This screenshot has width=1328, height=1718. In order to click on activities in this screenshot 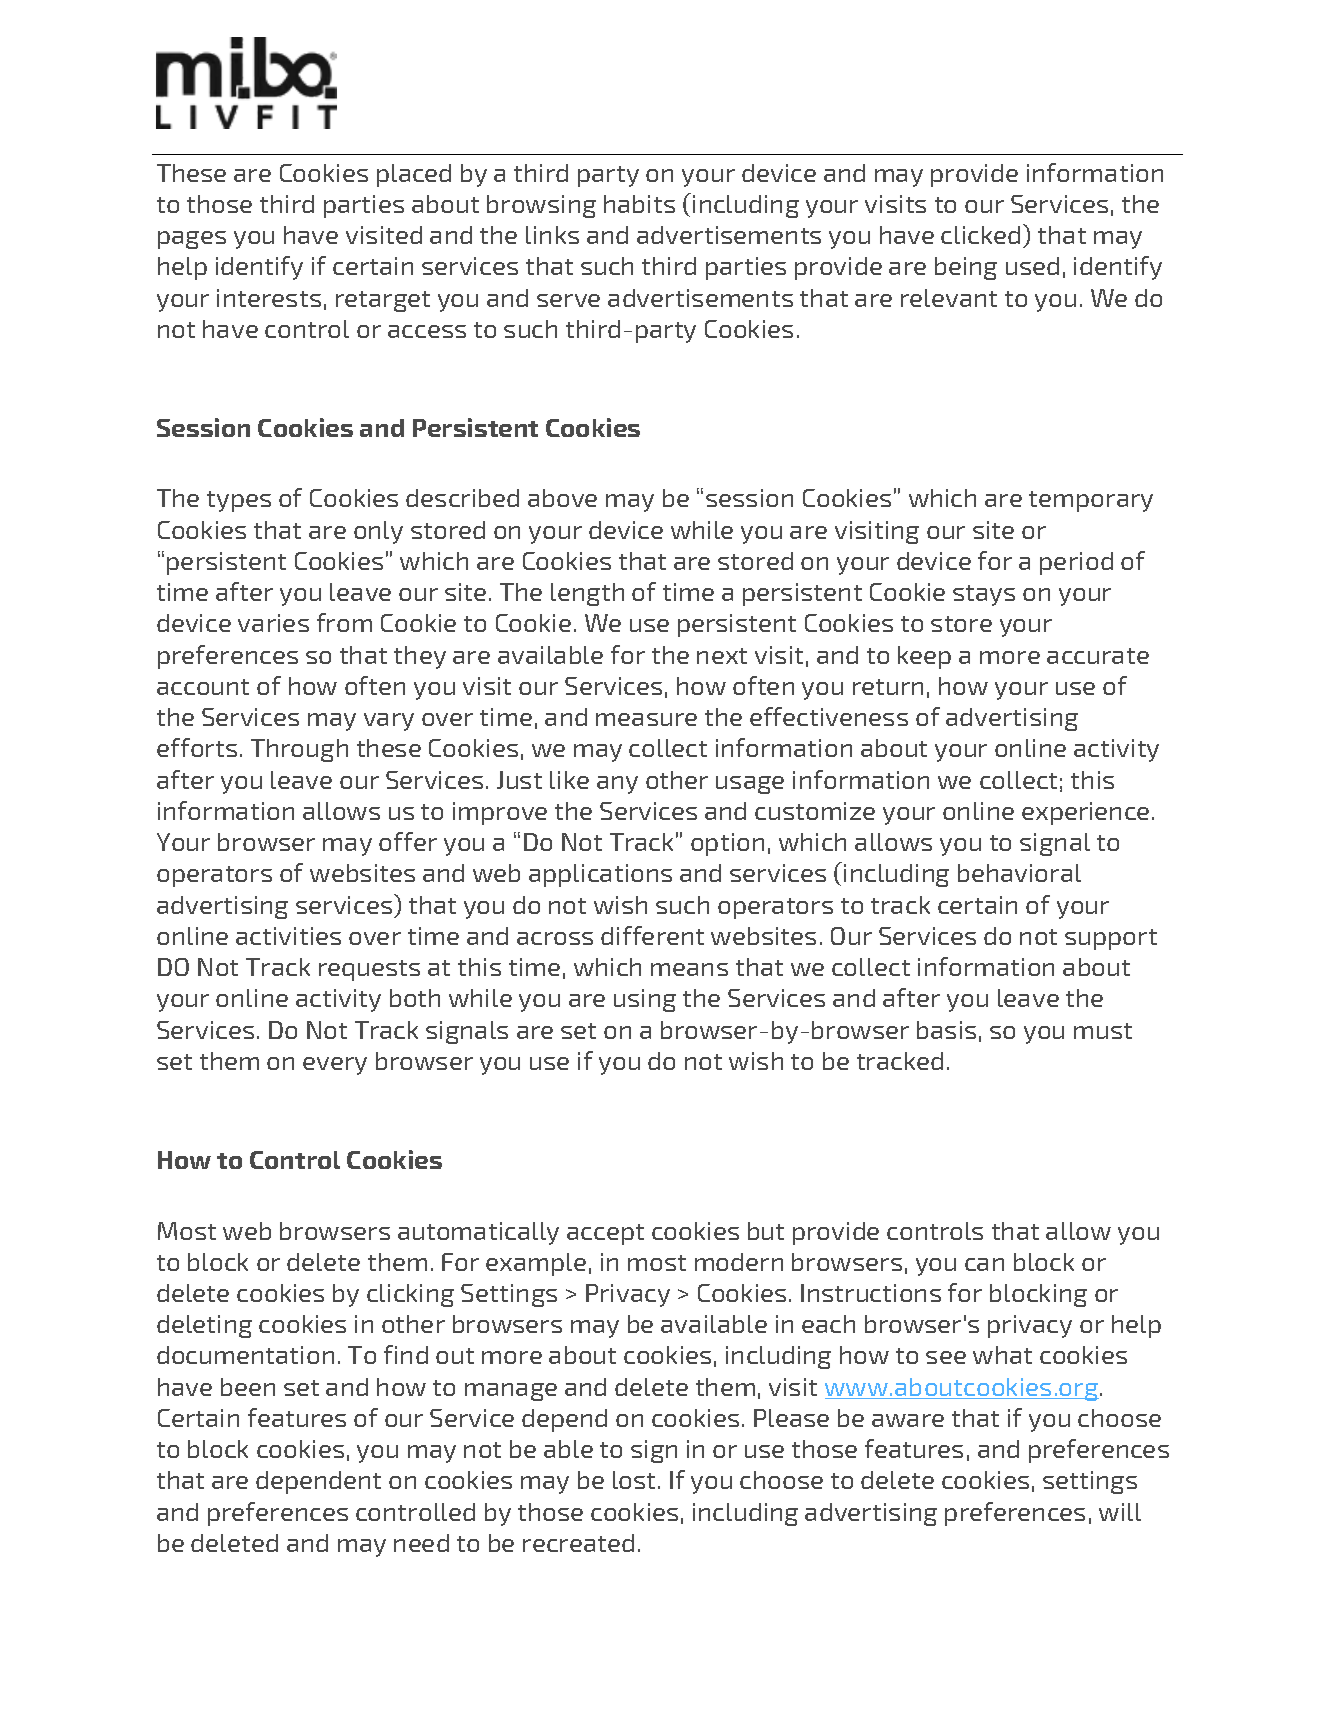, I will do `click(288, 936)`.
